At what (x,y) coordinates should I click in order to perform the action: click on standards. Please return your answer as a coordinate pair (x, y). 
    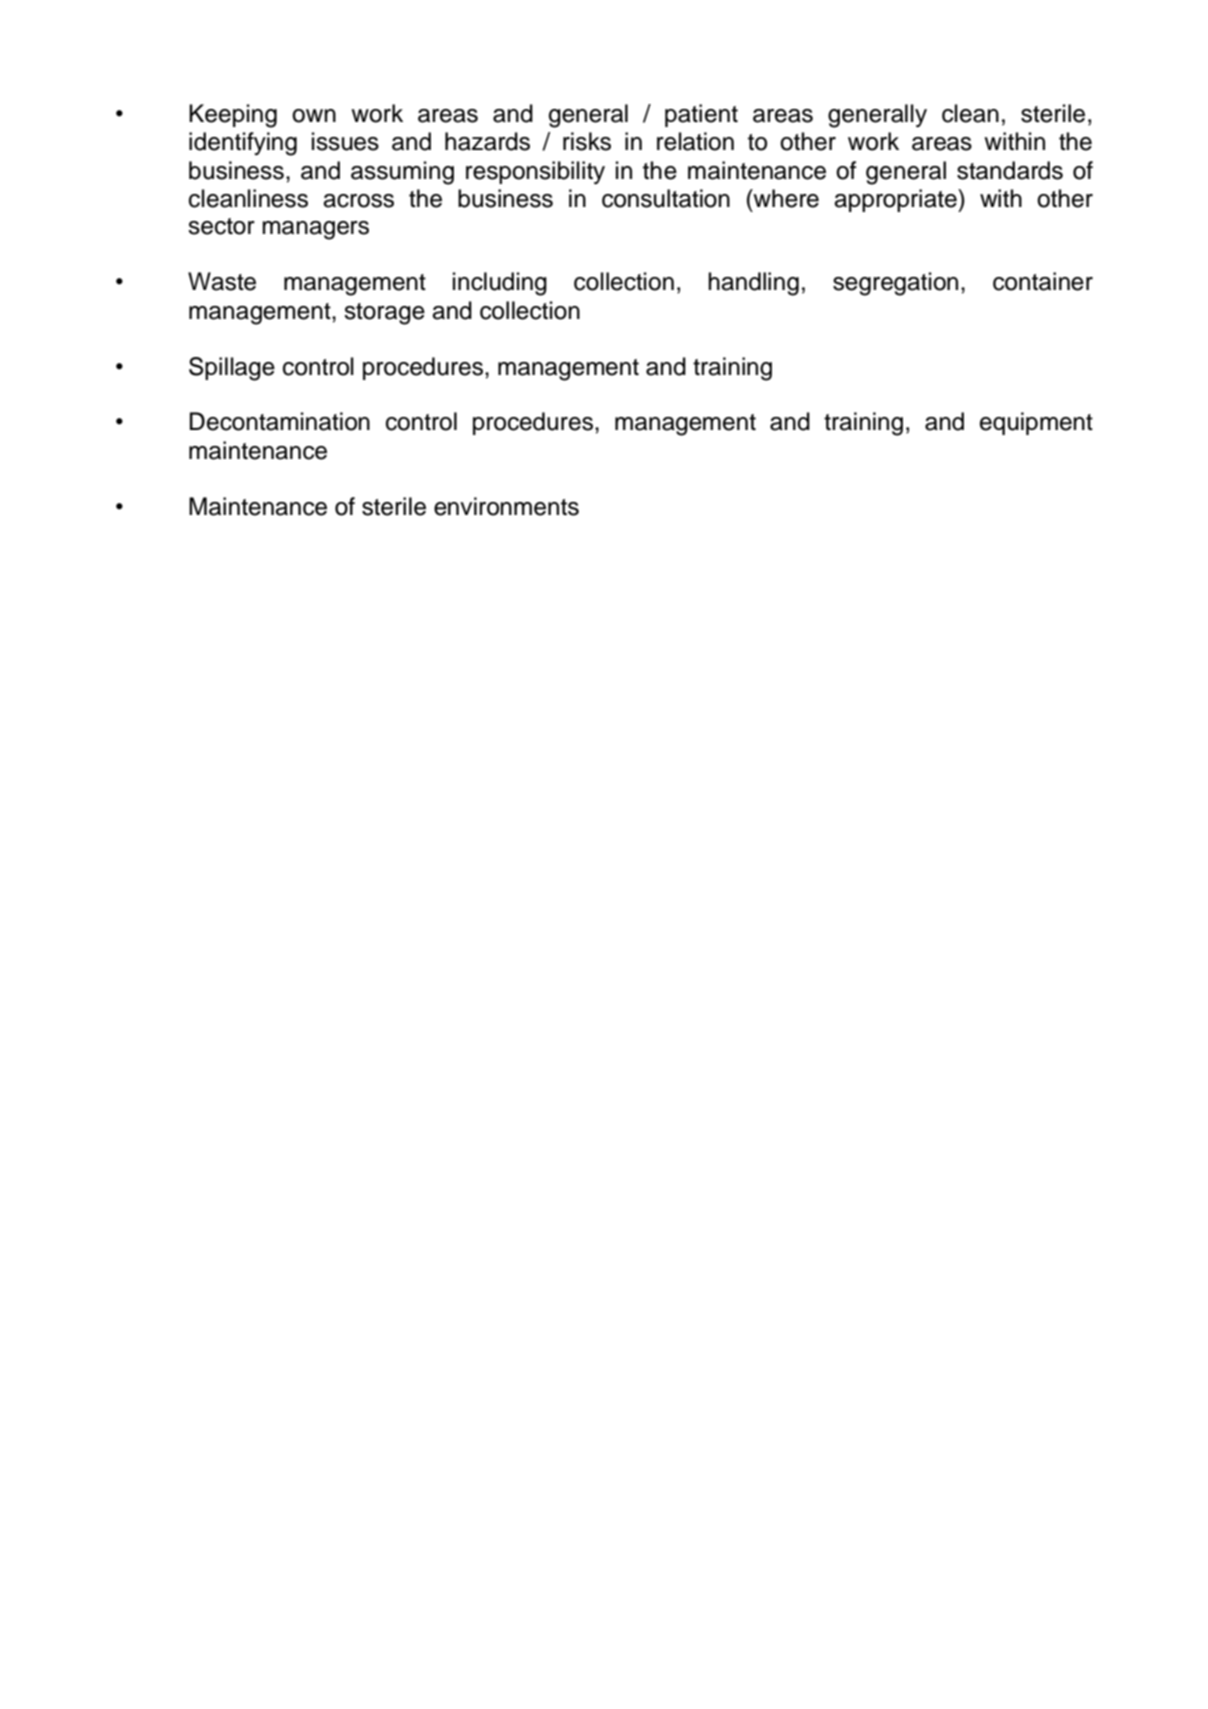
    Looking at the image, I should click on (1010, 170).
